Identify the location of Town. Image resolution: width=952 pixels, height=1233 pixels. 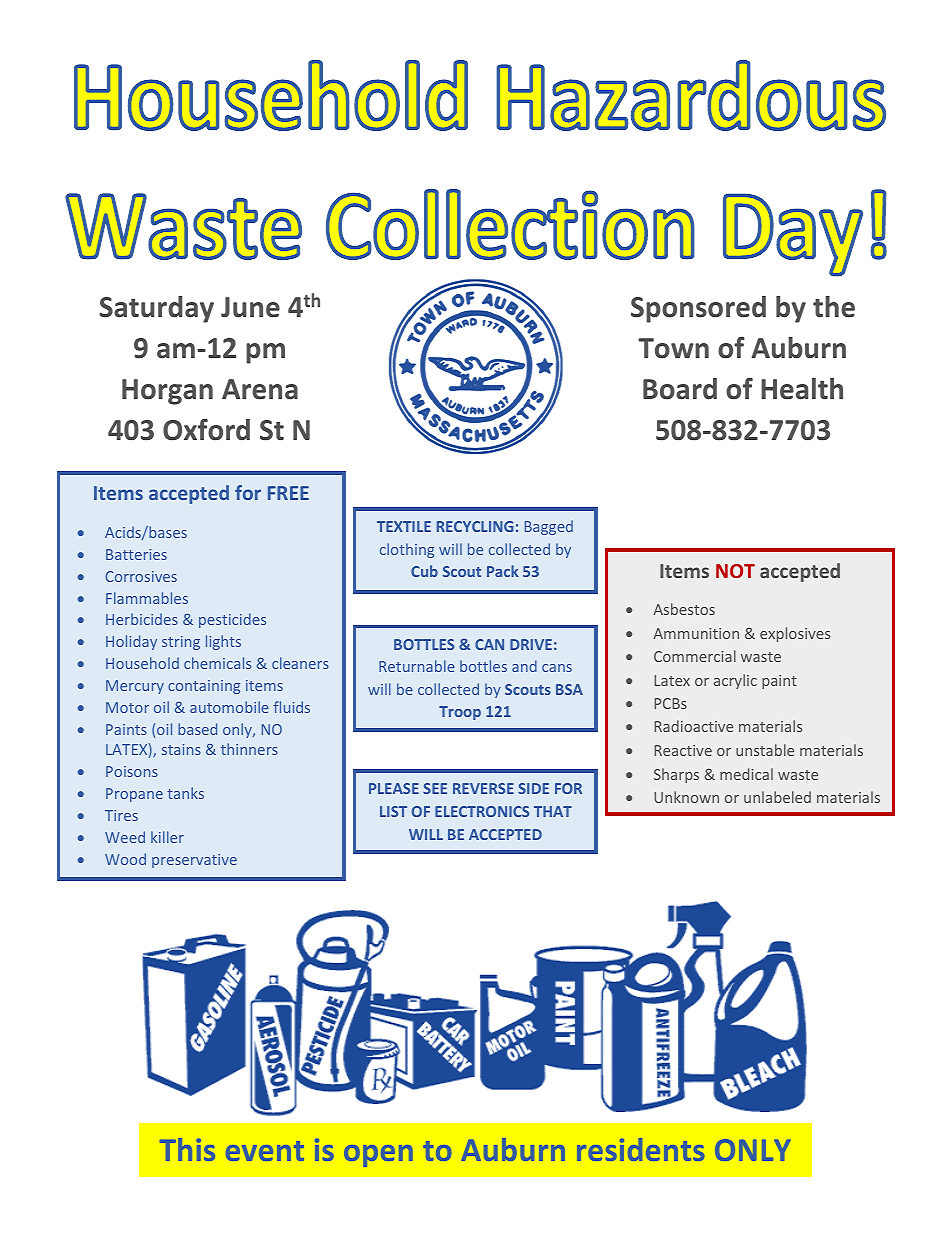
(673, 348).
